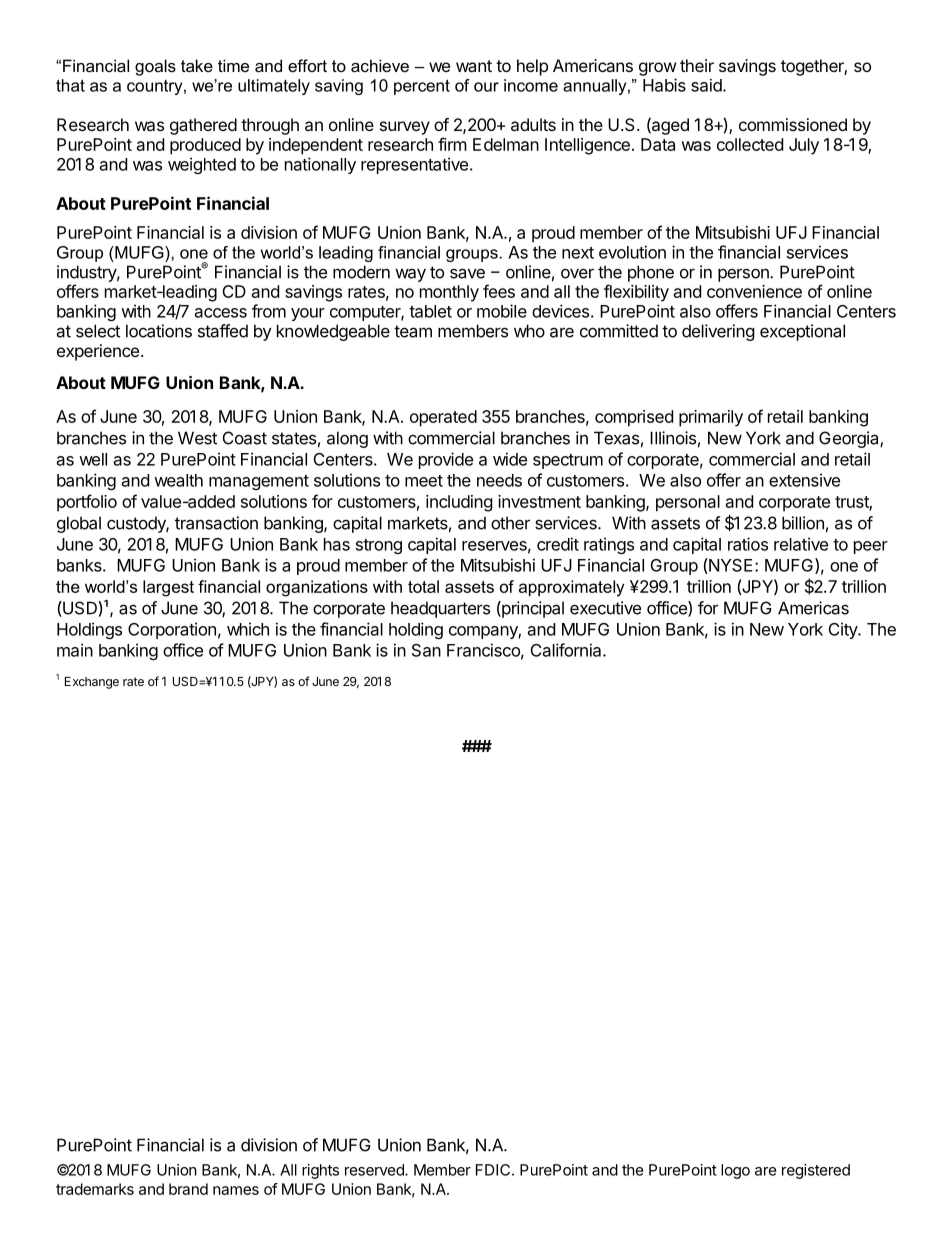 Image resolution: width=952 pixels, height=1233 pixels. What do you see at coordinates (375, 1170) in the document?
I see `reserved` at bounding box center [375, 1170].
